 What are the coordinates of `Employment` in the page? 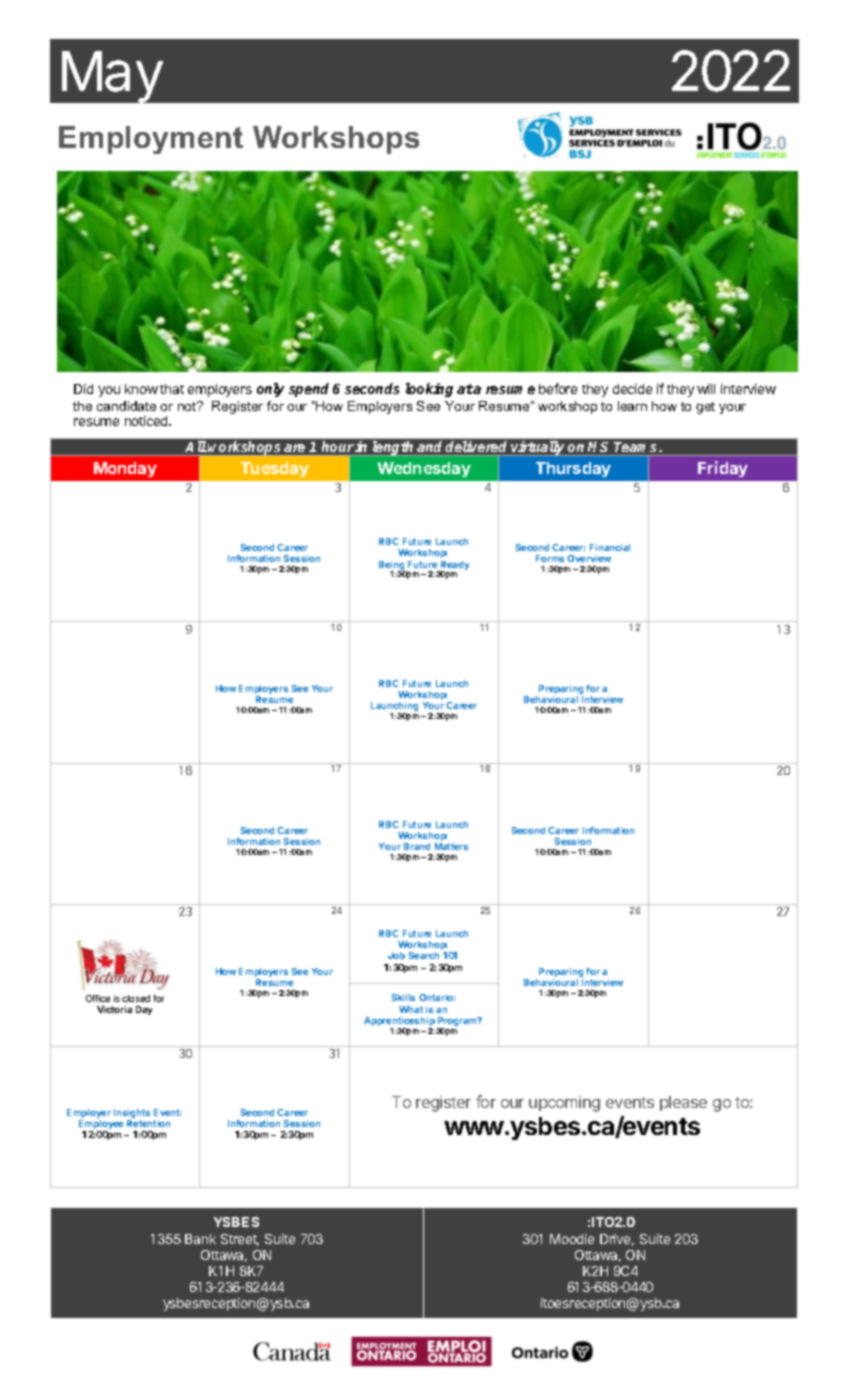 It's located at (151, 140).
